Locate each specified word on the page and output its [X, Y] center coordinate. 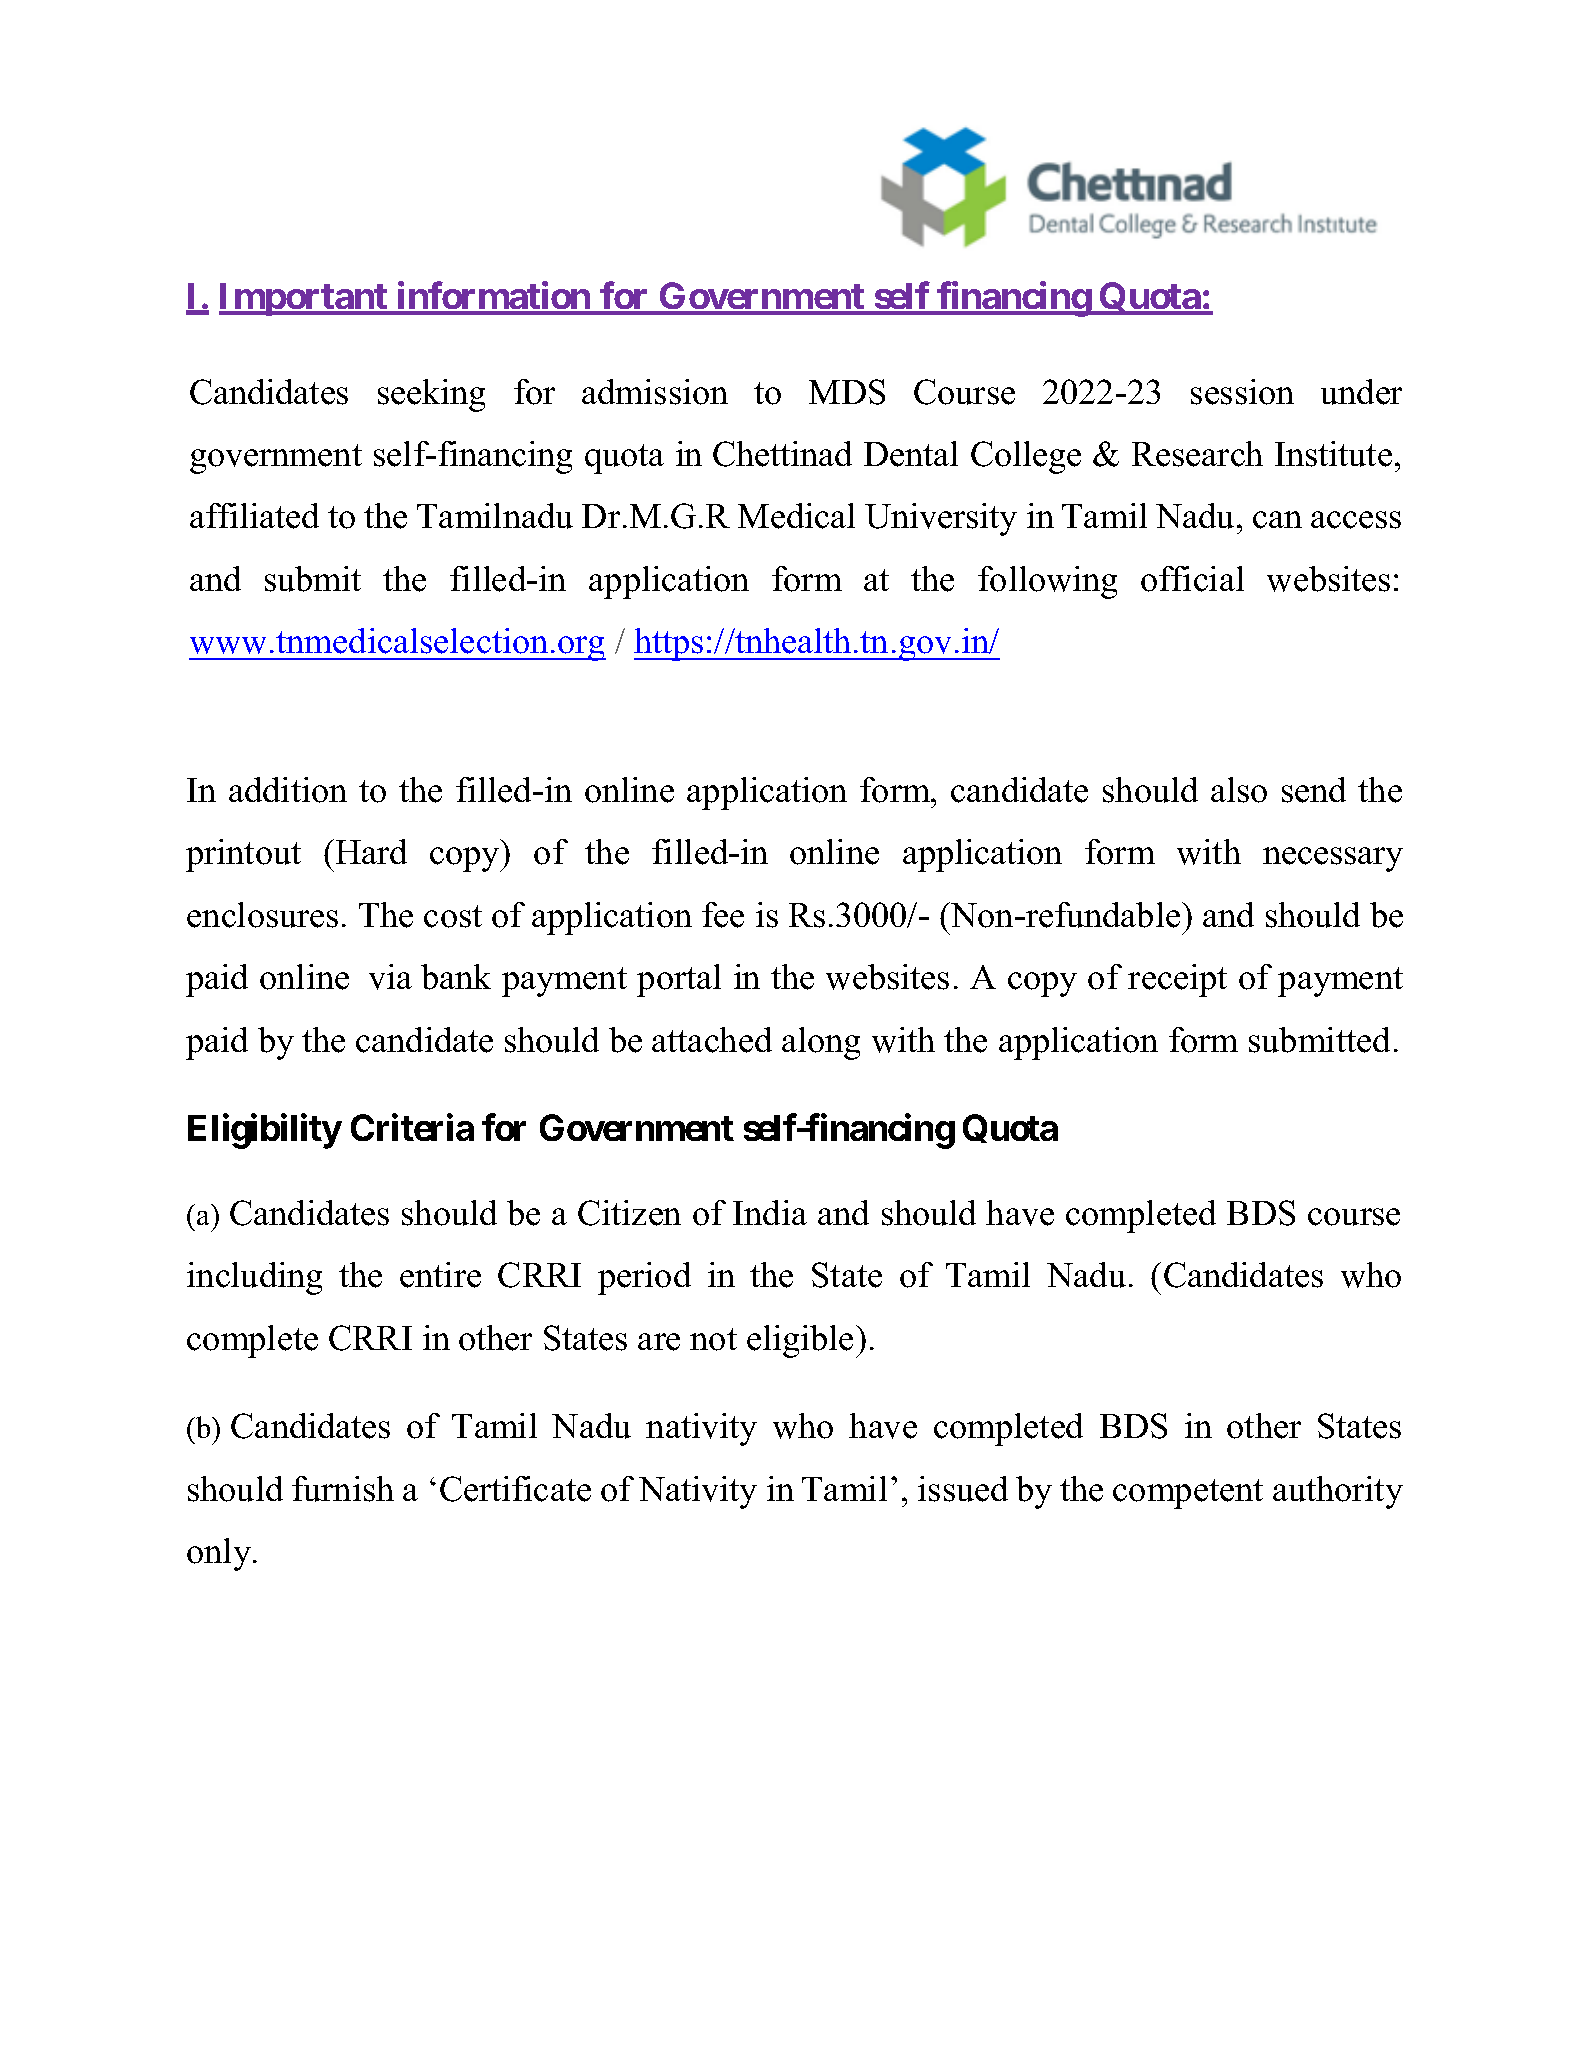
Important [304, 299]
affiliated [254, 516]
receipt [1177, 980]
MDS [847, 392]
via [390, 977]
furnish [343, 1489]
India [770, 1212]
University [941, 519]
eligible [800, 1341]
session [1242, 392]
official [1192, 579]
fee [723, 915]
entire [440, 1275]
